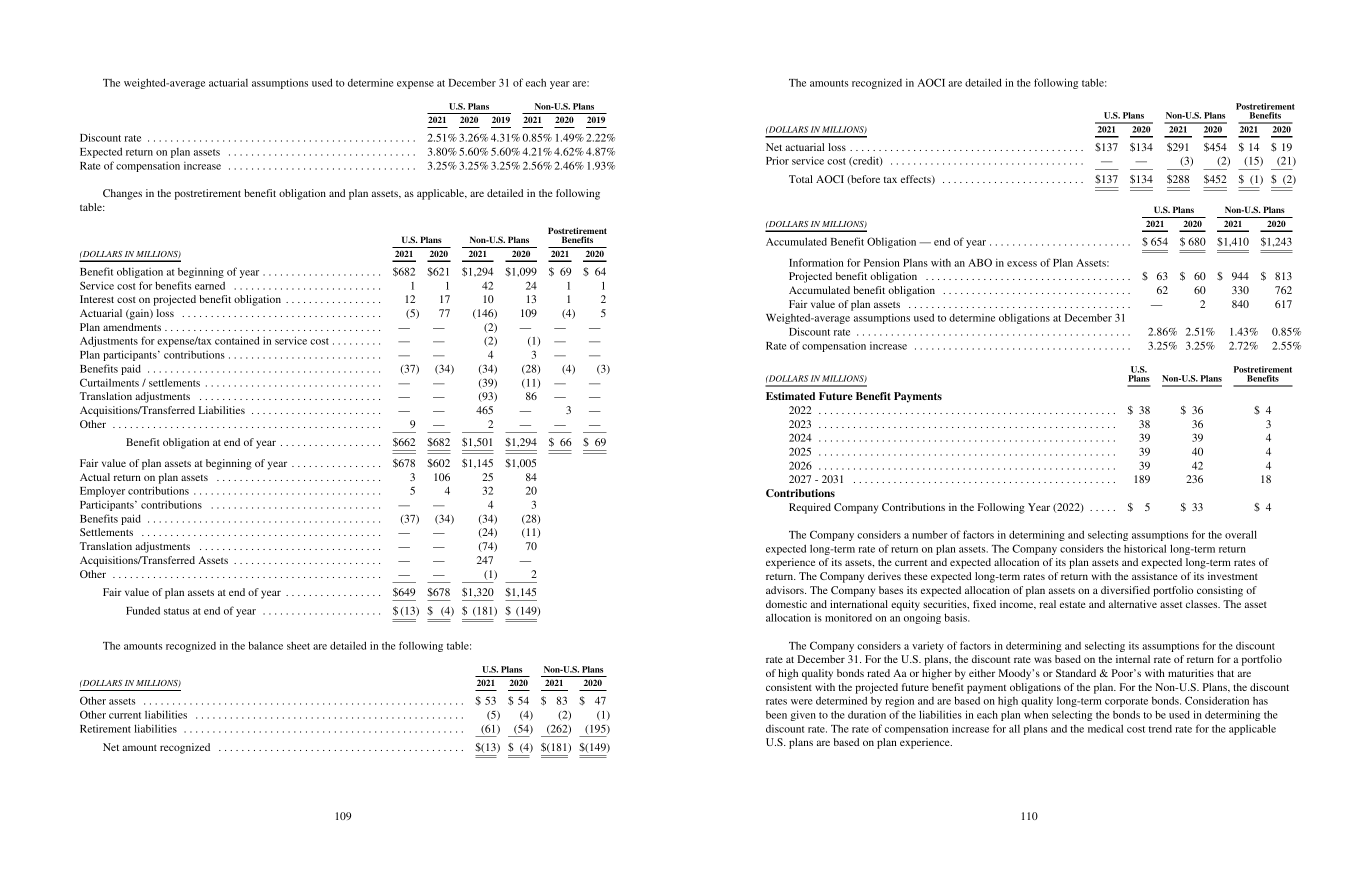 This screenshot has width=1372, height=893. I want to click on Changes, so click(122, 194).
